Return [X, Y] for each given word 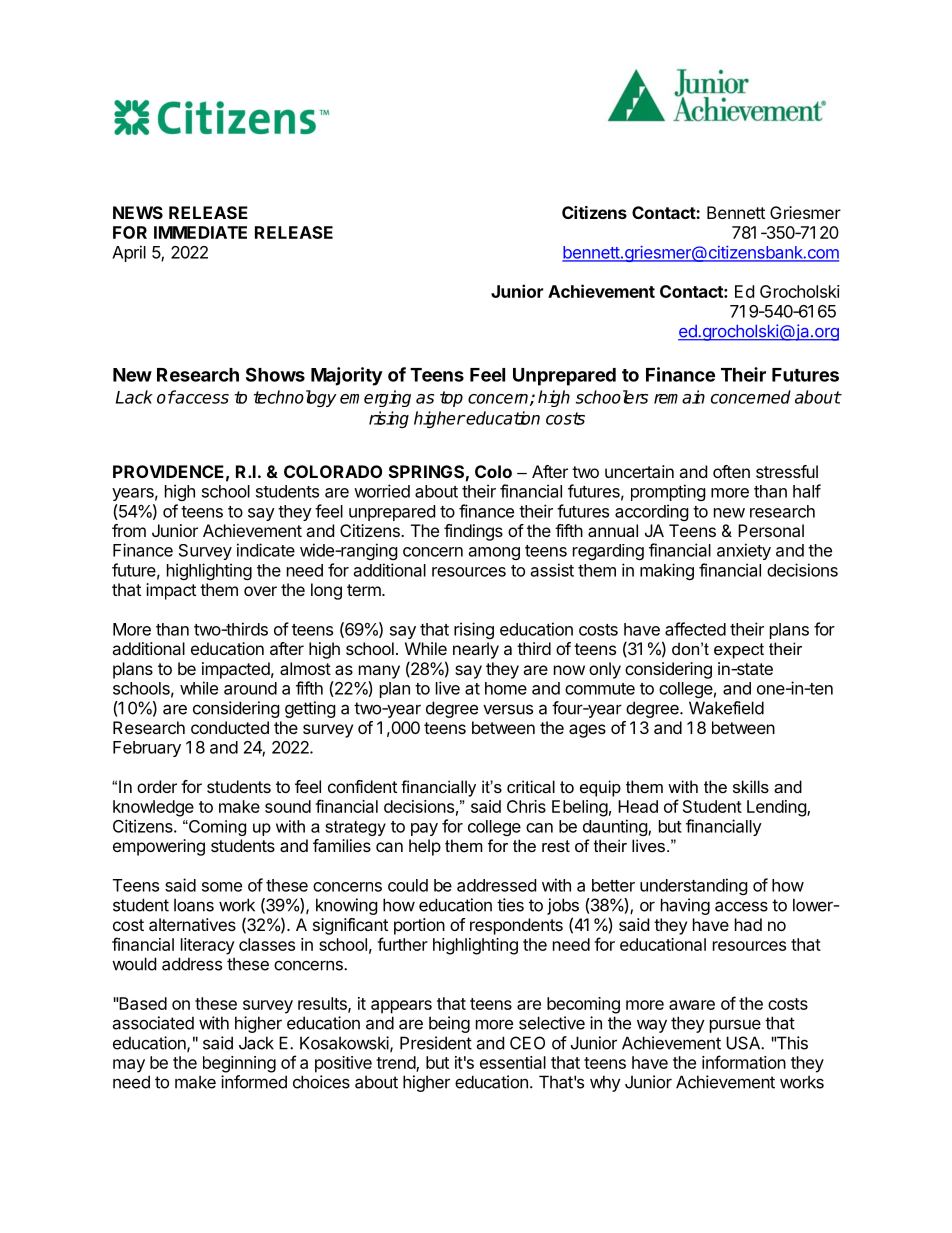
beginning [239, 1064]
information [744, 1062]
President [436, 1043]
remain [679, 397]
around [250, 688]
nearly [476, 650]
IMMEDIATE [200, 232]
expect [739, 651]
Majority [347, 376]
